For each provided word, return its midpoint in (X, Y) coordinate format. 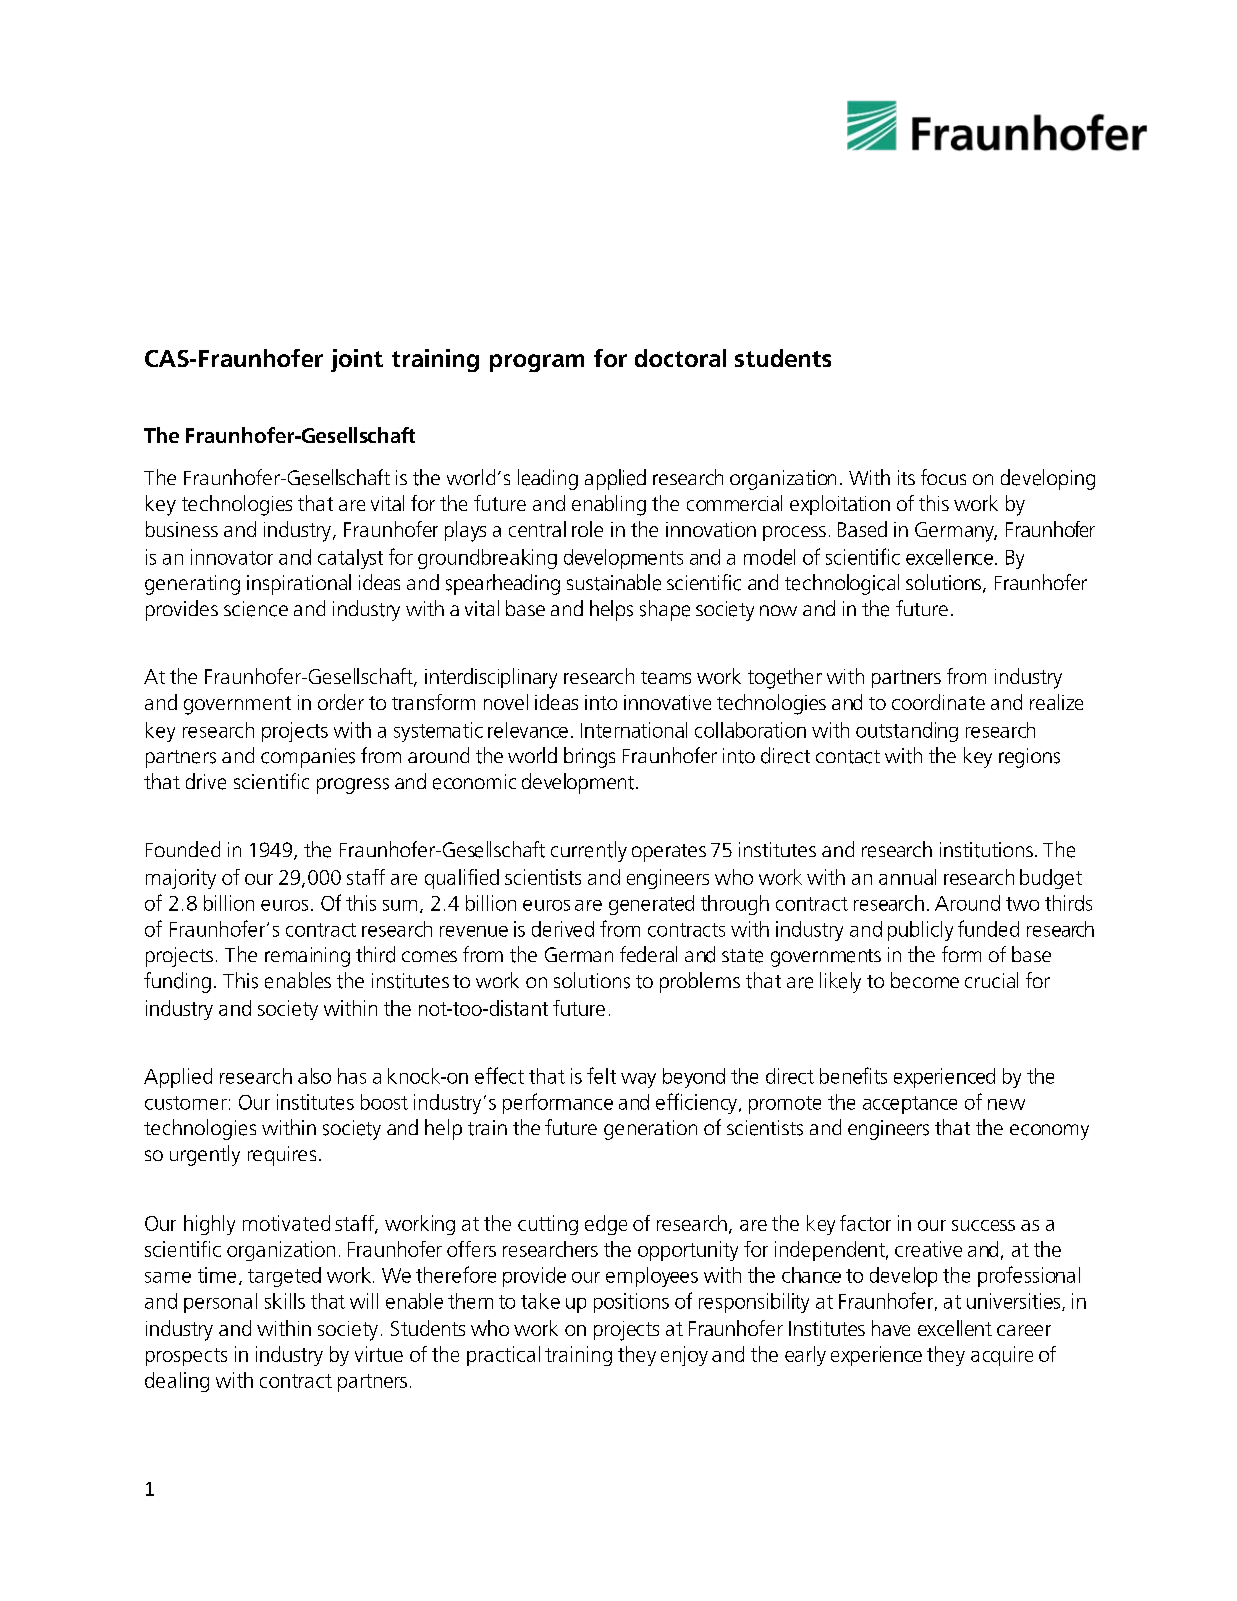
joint (357, 360)
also (314, 1076)
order (341, 702)
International (634, 730)
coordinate (938, 702)
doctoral (680, 358)
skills (285, 1301)
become (925, 980)
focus (943, 477)
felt (601, 1075)
